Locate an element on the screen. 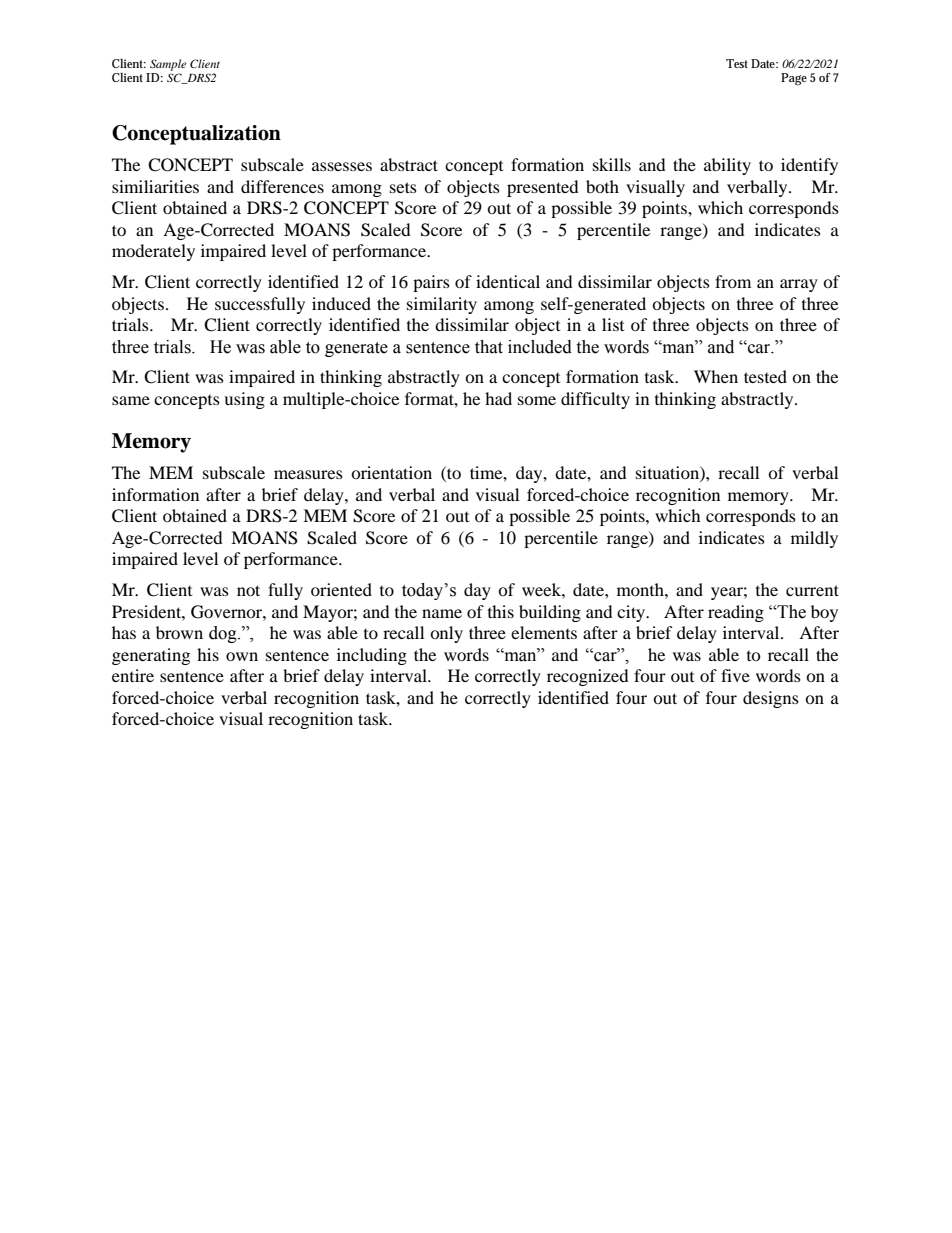 The height and width of the screenshot is (1233, 952). entire is located at coordinates (133, 675).
